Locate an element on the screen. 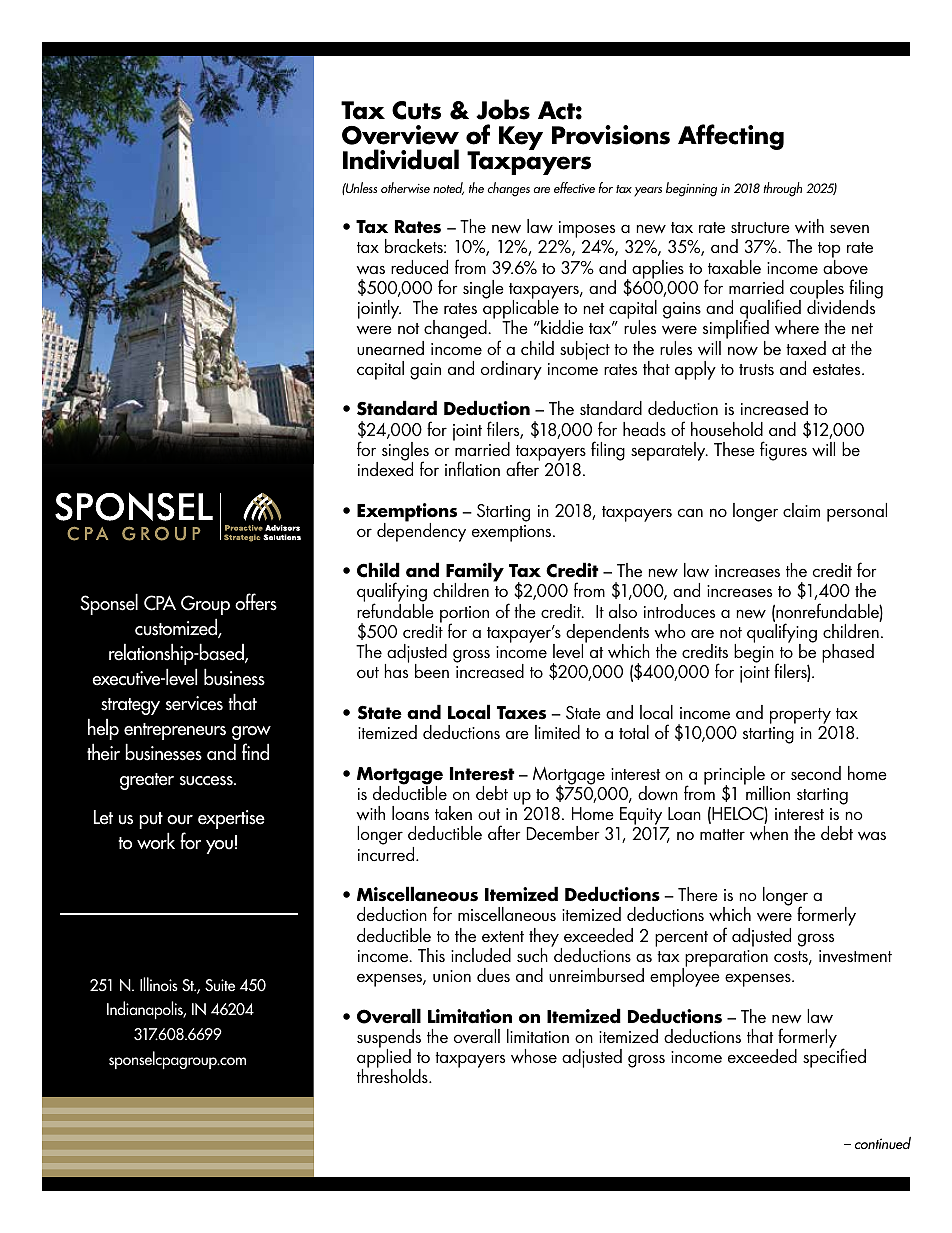  portion is located at coordinates (464, 615).
